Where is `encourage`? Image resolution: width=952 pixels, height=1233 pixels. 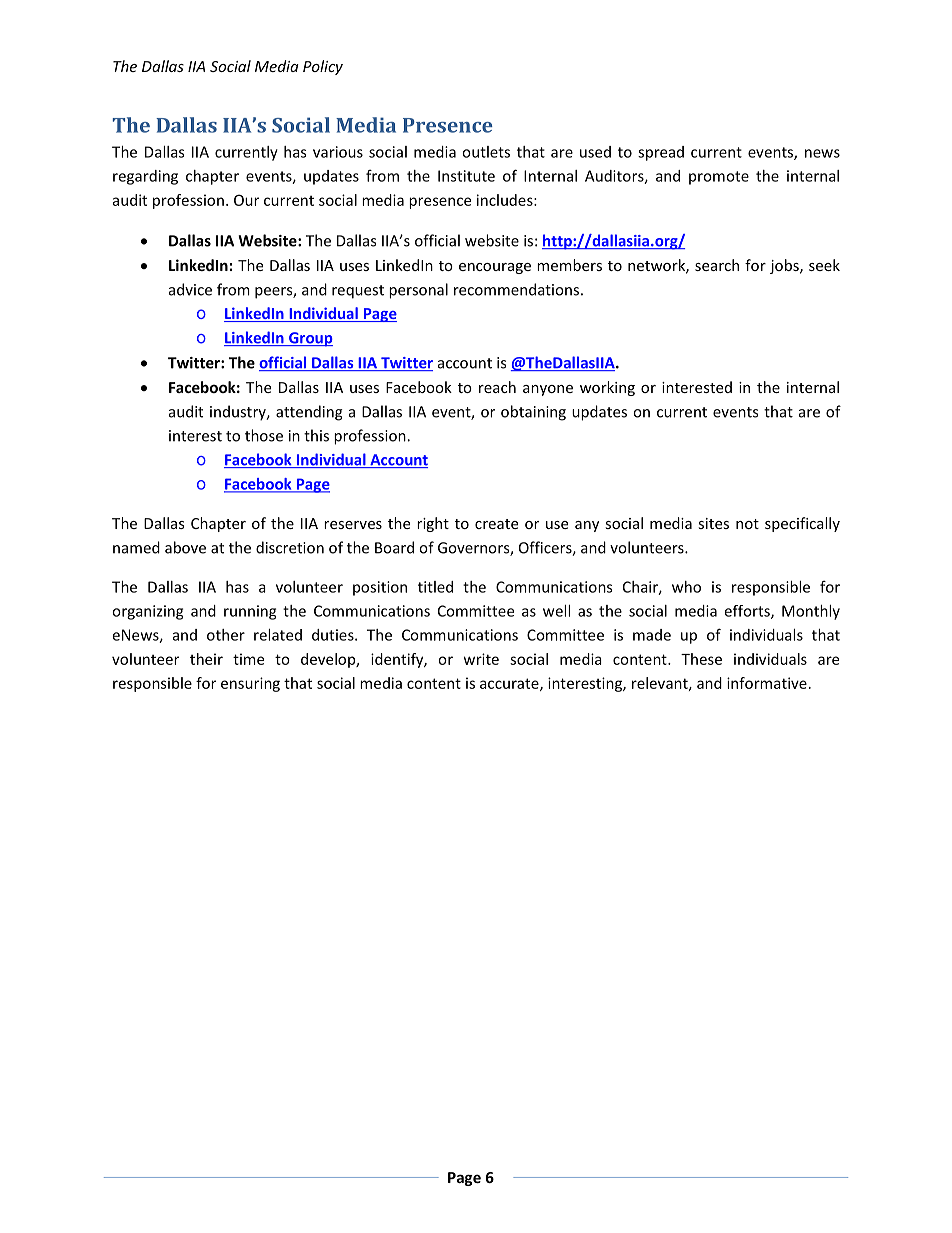 encourage is located at coordinates (495, 268).
